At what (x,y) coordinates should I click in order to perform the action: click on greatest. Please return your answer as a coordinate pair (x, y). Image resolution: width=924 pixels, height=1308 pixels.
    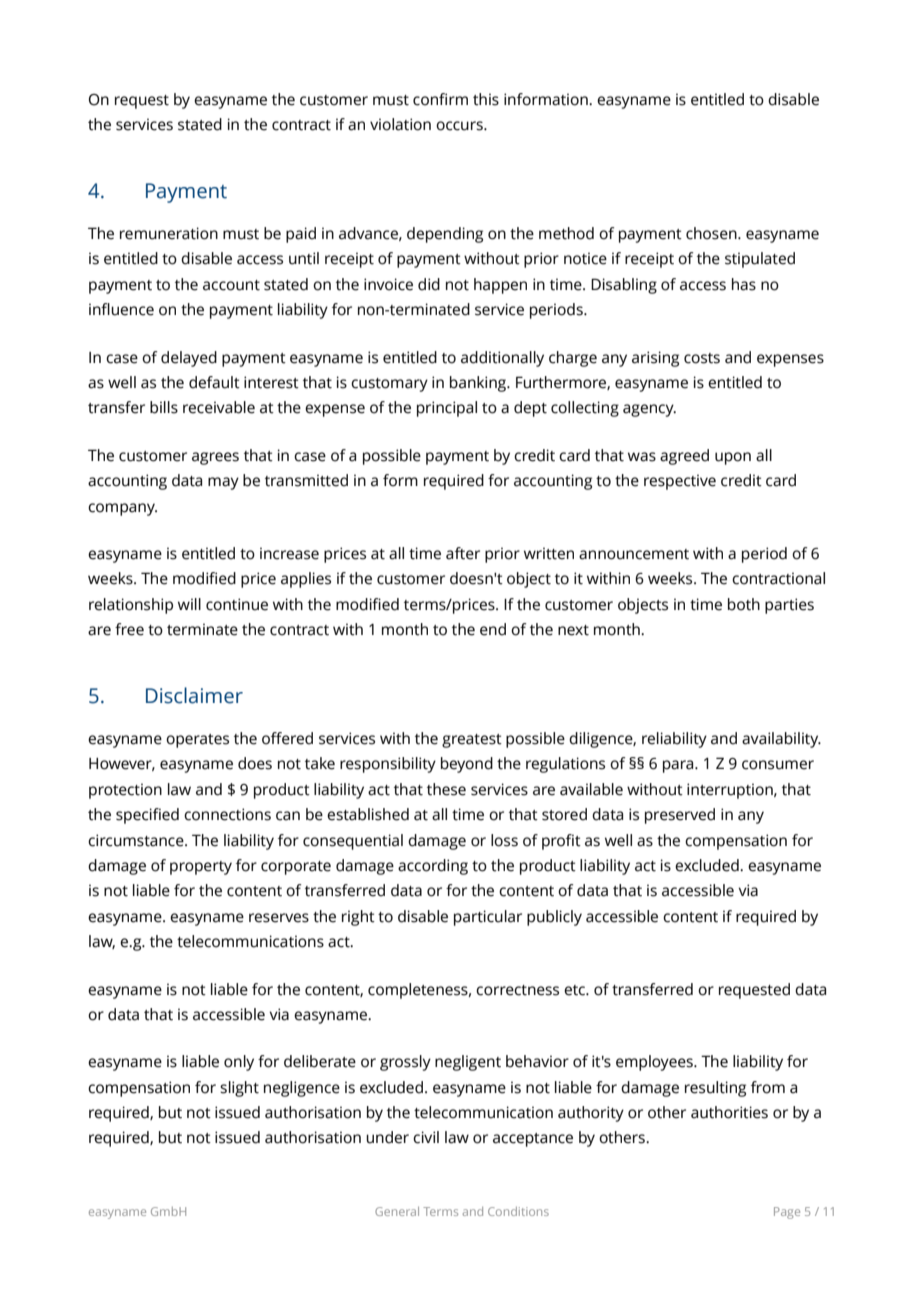
    Looking at the image, I should click on (472, 741).
